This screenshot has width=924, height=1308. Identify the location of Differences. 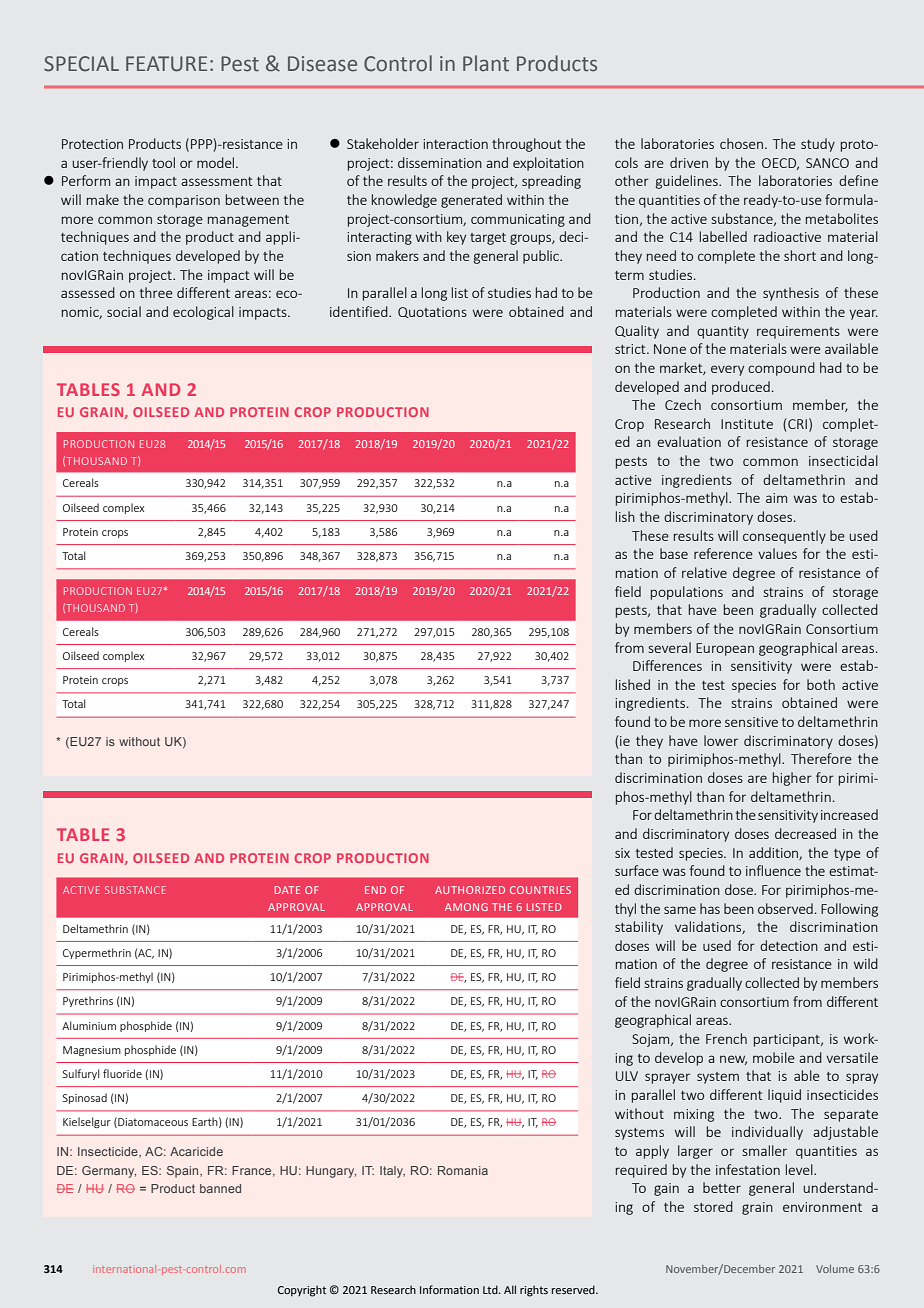
(667, 665).
